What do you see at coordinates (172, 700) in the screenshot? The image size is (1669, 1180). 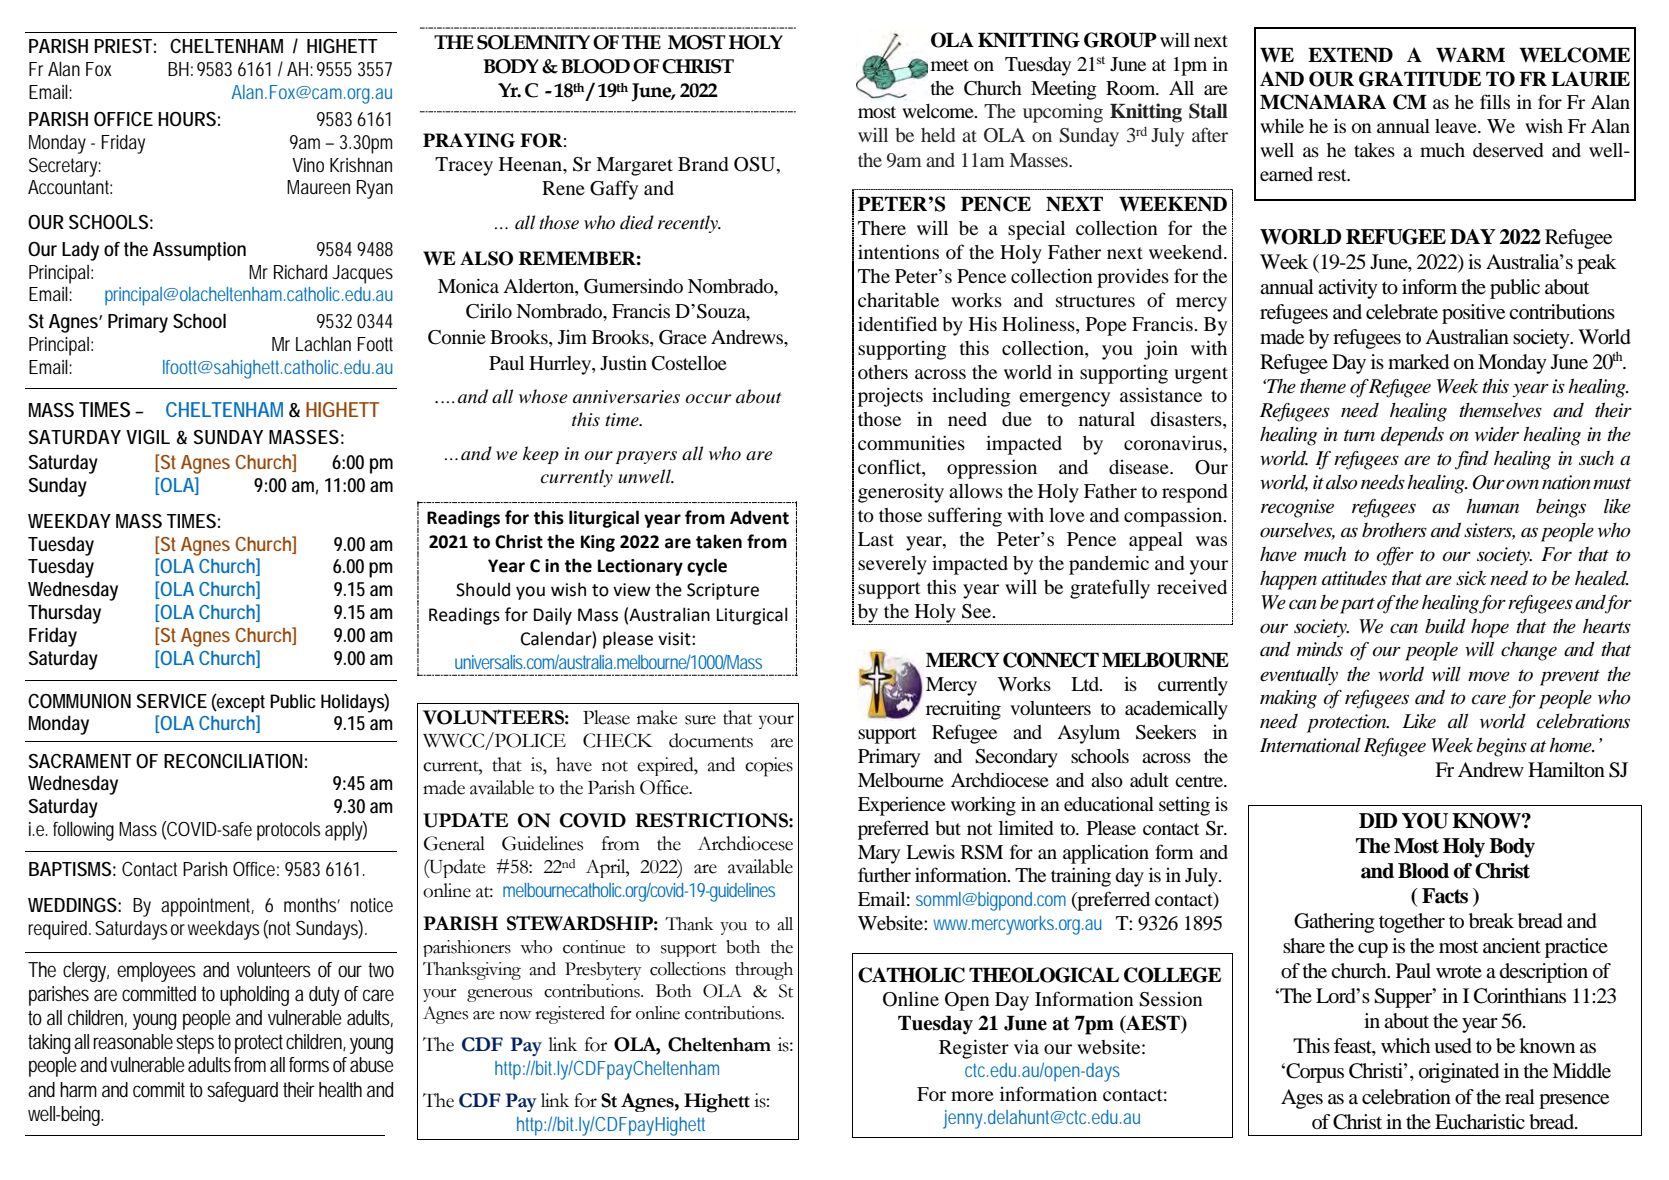 I see `SERVICE` at bounding box center [172, 700].
